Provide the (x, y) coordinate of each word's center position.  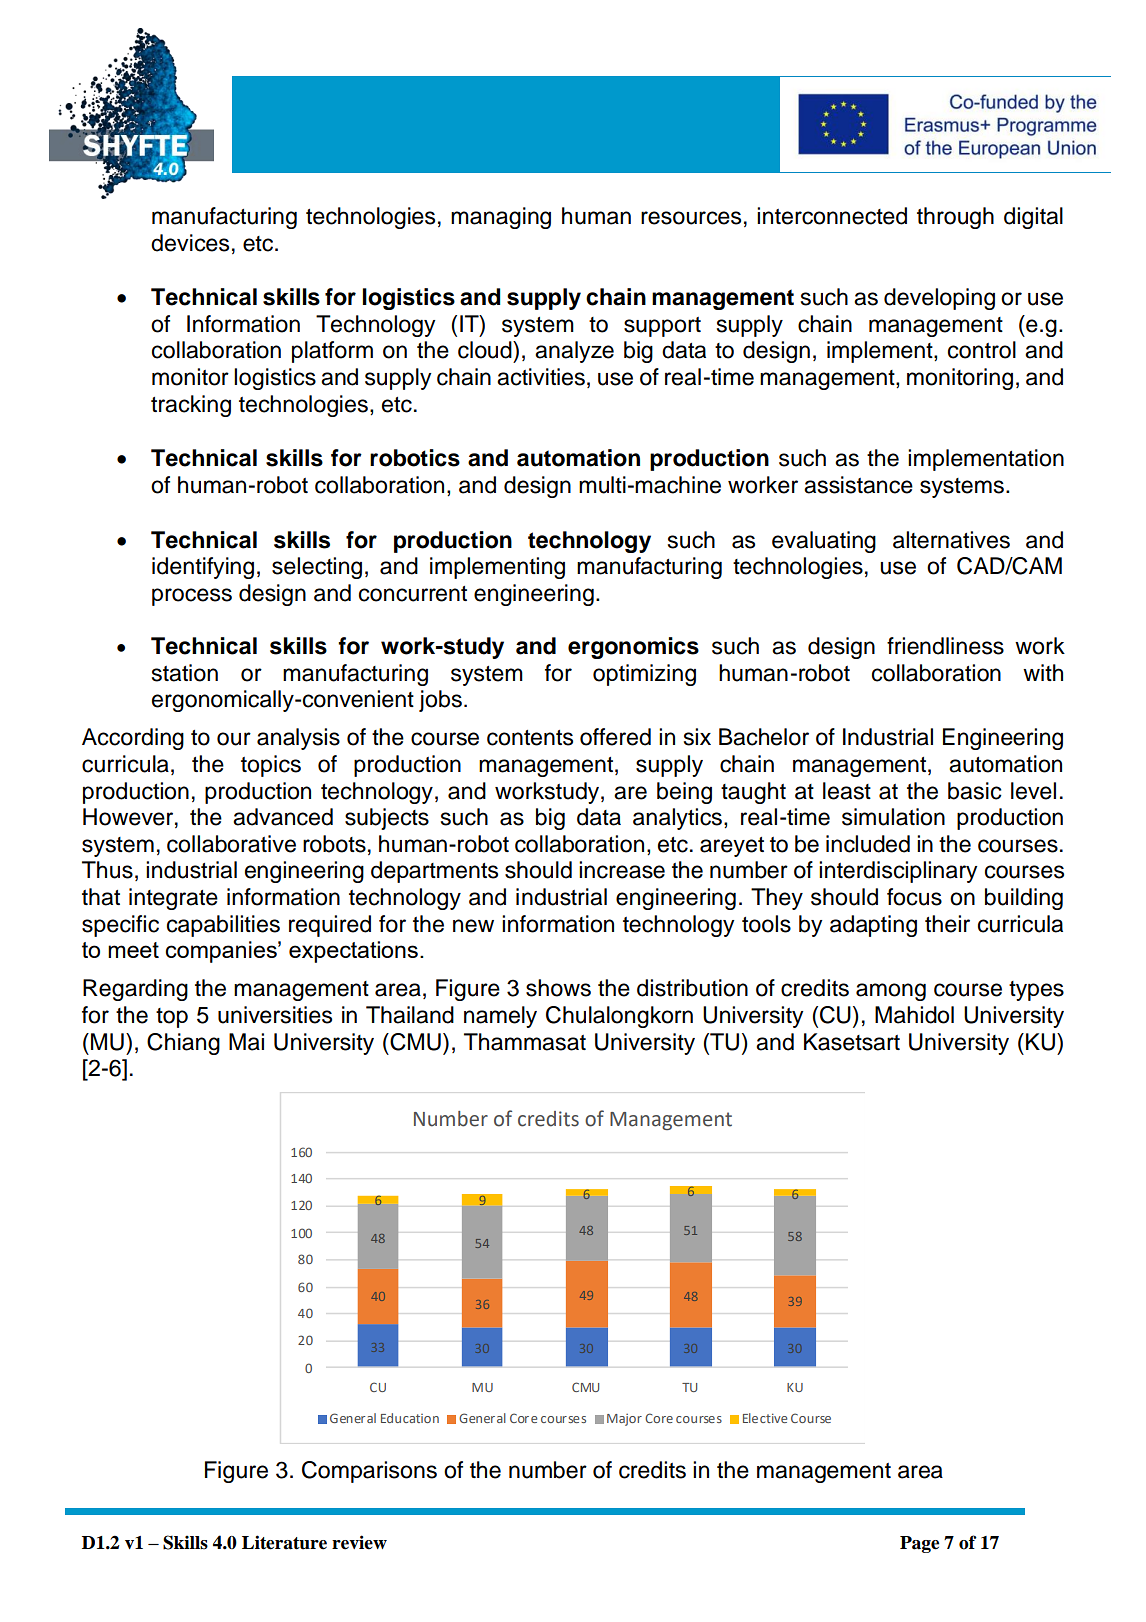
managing (501, 218)
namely (500, 1017)
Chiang (183, 1044)
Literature (284, 1542)
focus (914, 897)
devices (190, 243)
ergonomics (633, 648)
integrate (173, 899)
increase (622, 870)
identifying (203, 568)
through (955, 218)
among (891, 992)
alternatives (951, 540)
